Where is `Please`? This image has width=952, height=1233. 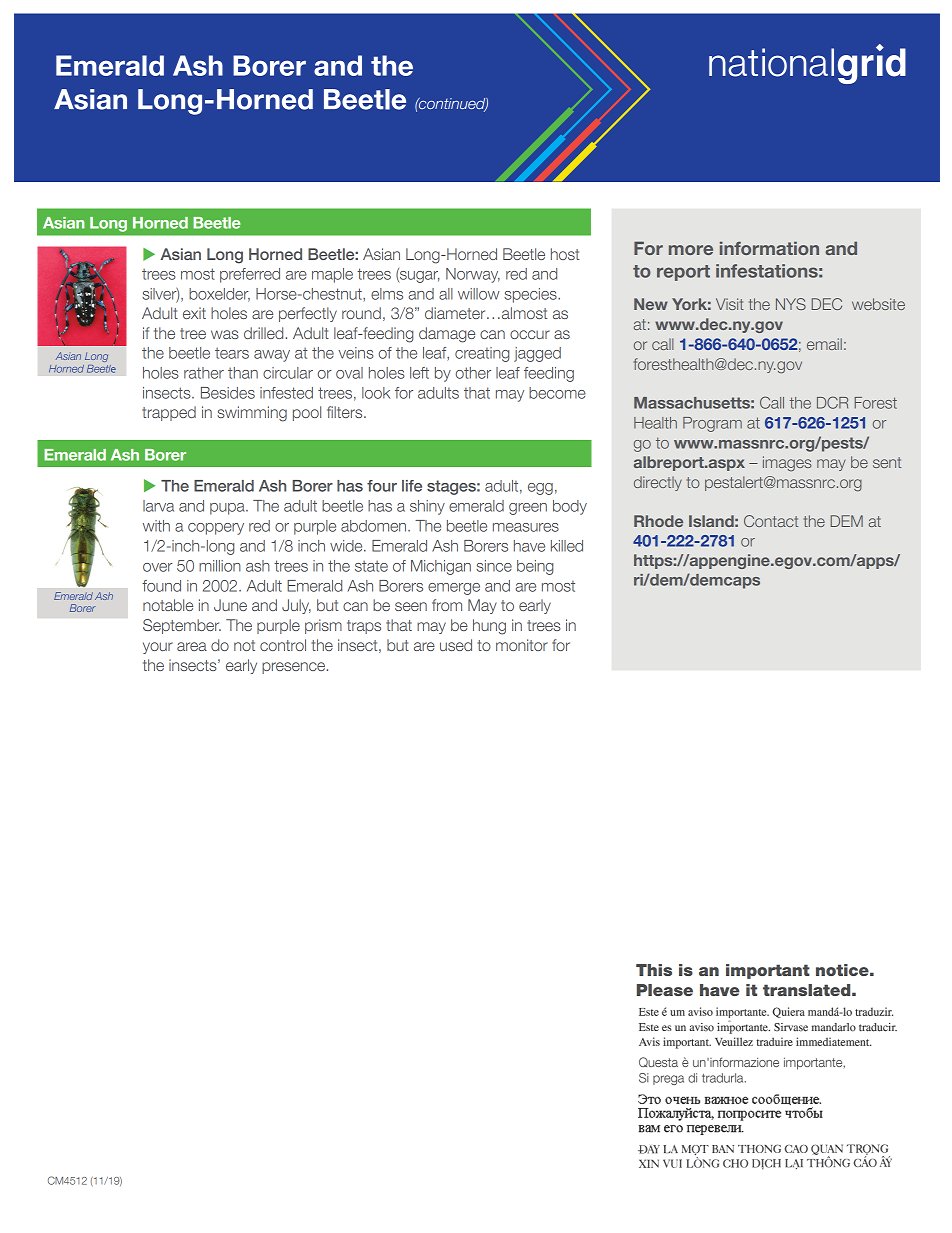 Please is located at coordinates (665, 990).
